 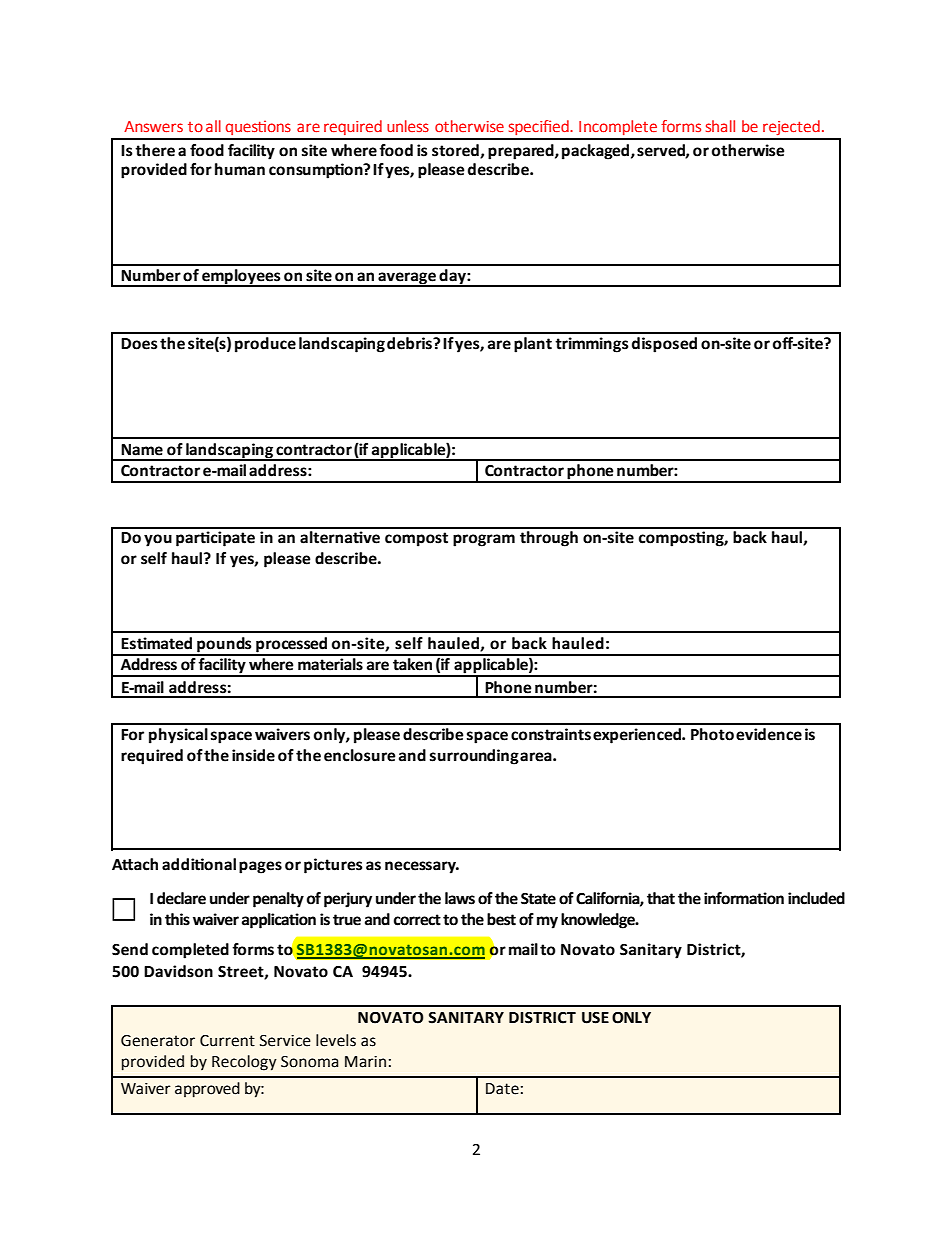 I want to click on trimmings, so click(x=591, y=345).
